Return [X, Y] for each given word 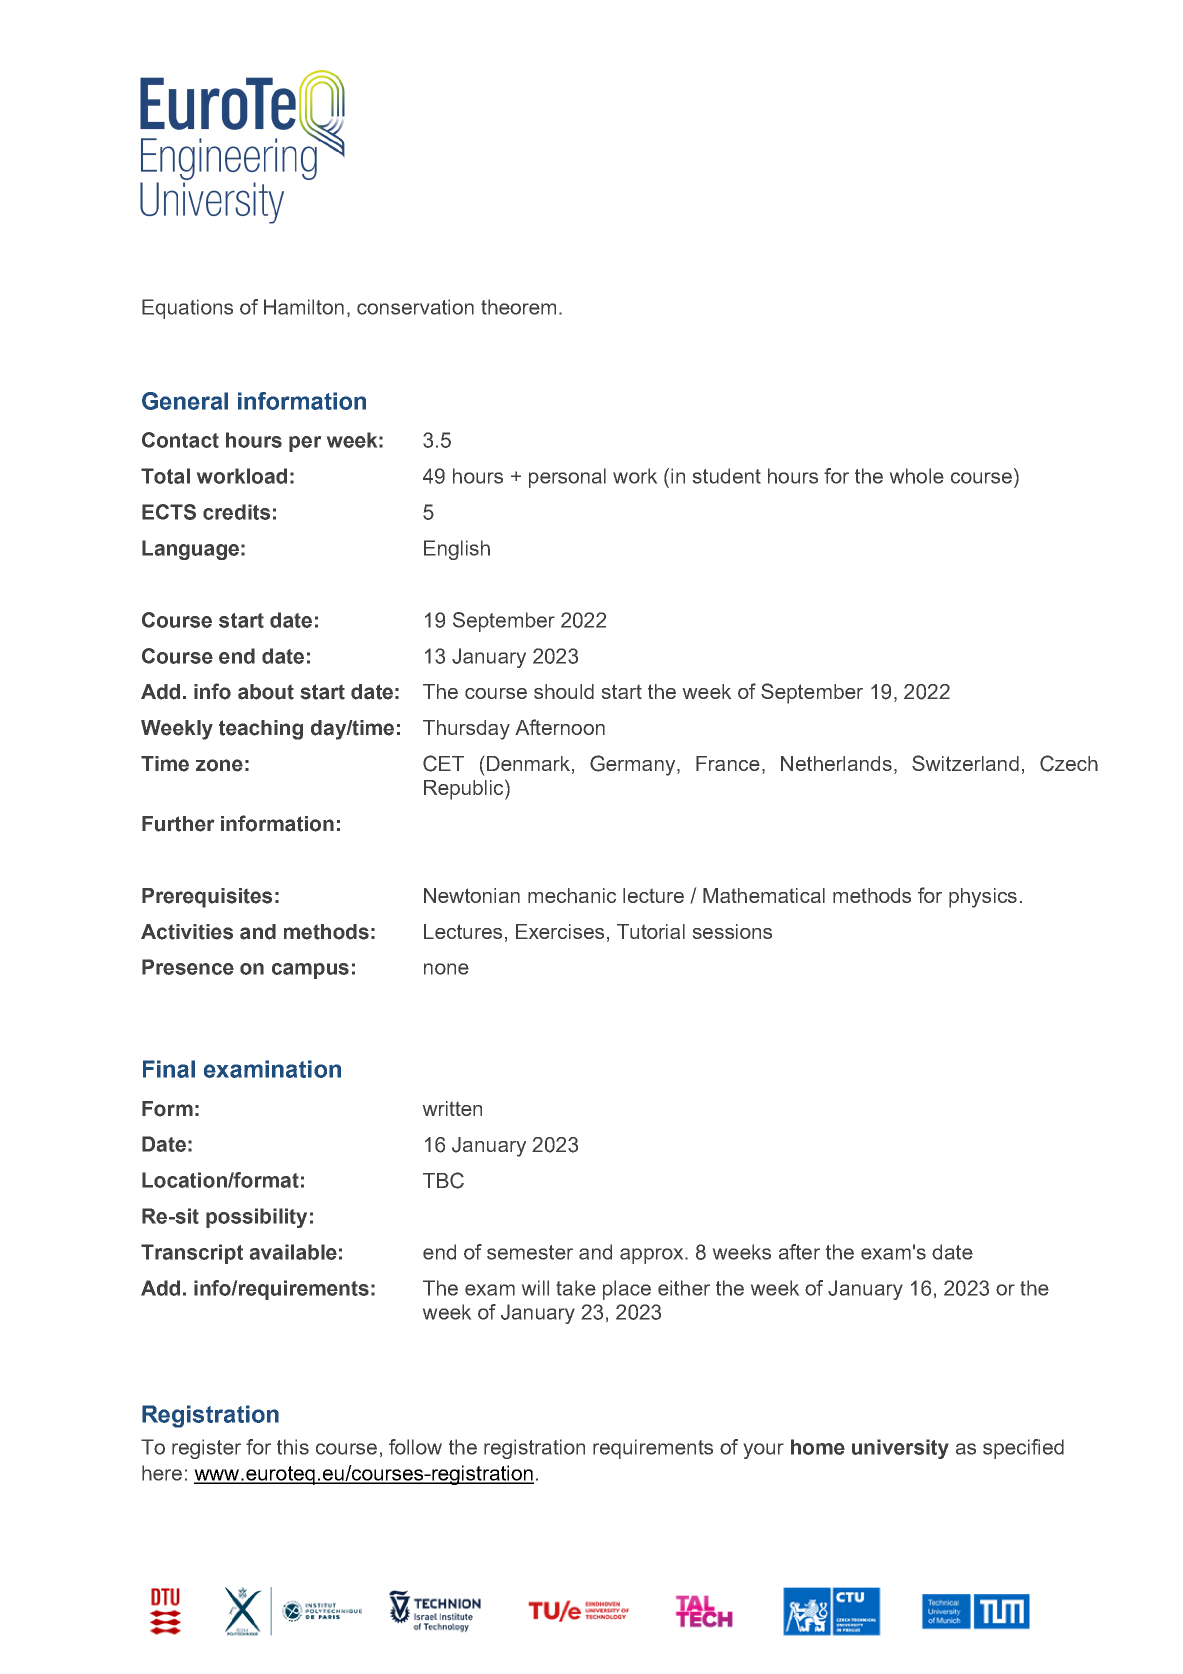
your [764, 1451]
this [293, 1447]
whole [917, 476]
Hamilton [304, 307]
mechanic [572, 895]
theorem [518, 307]
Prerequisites [207, 898]
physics [983, 898]
